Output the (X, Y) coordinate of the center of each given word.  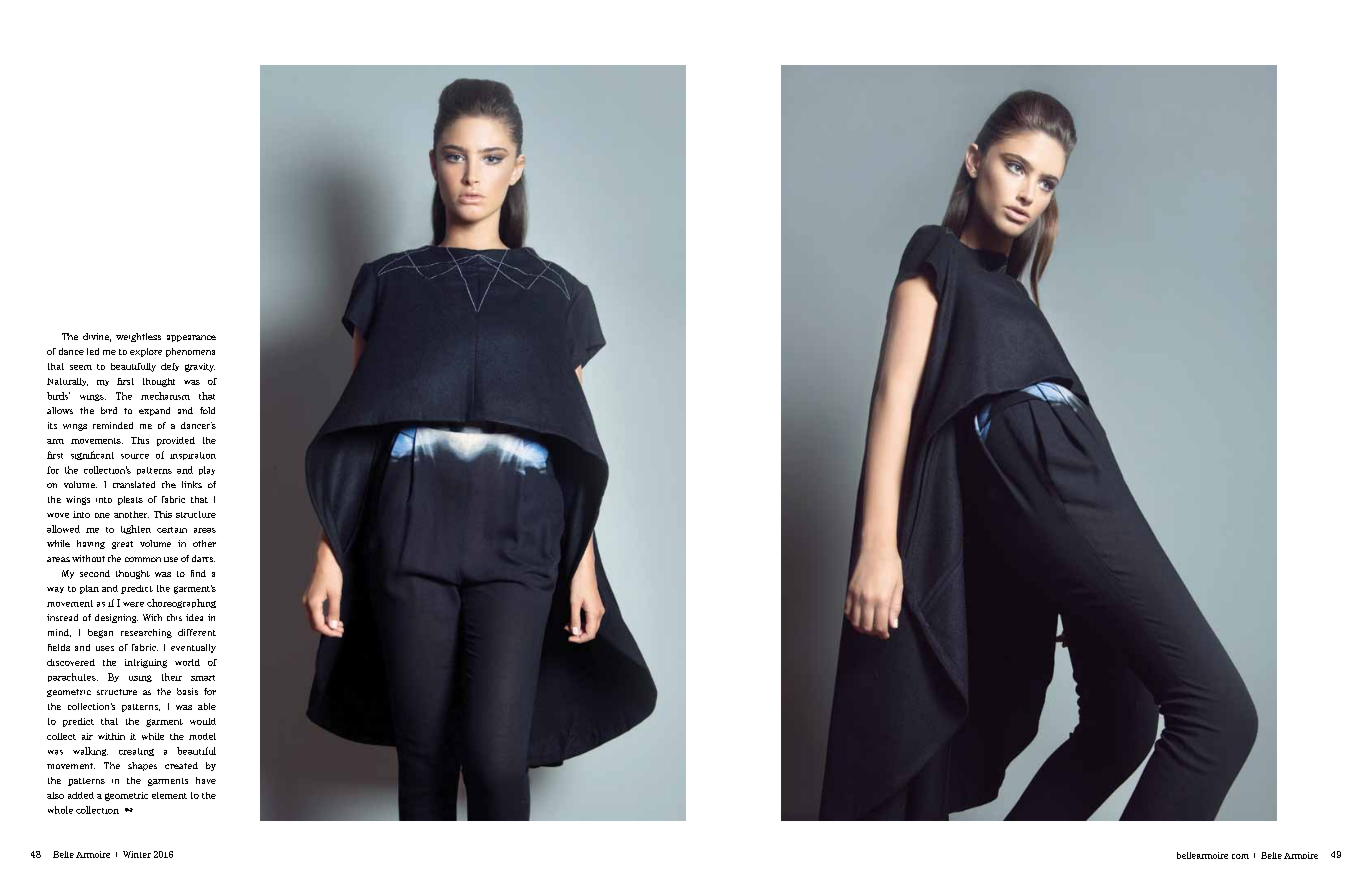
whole (60, 810)
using (140, 678)
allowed (63, 529)
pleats (130, 500)
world (187, 662)
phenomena (190, 352)
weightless (138, 337)
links (192, 484)
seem (81, 367)
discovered (71, 662)
